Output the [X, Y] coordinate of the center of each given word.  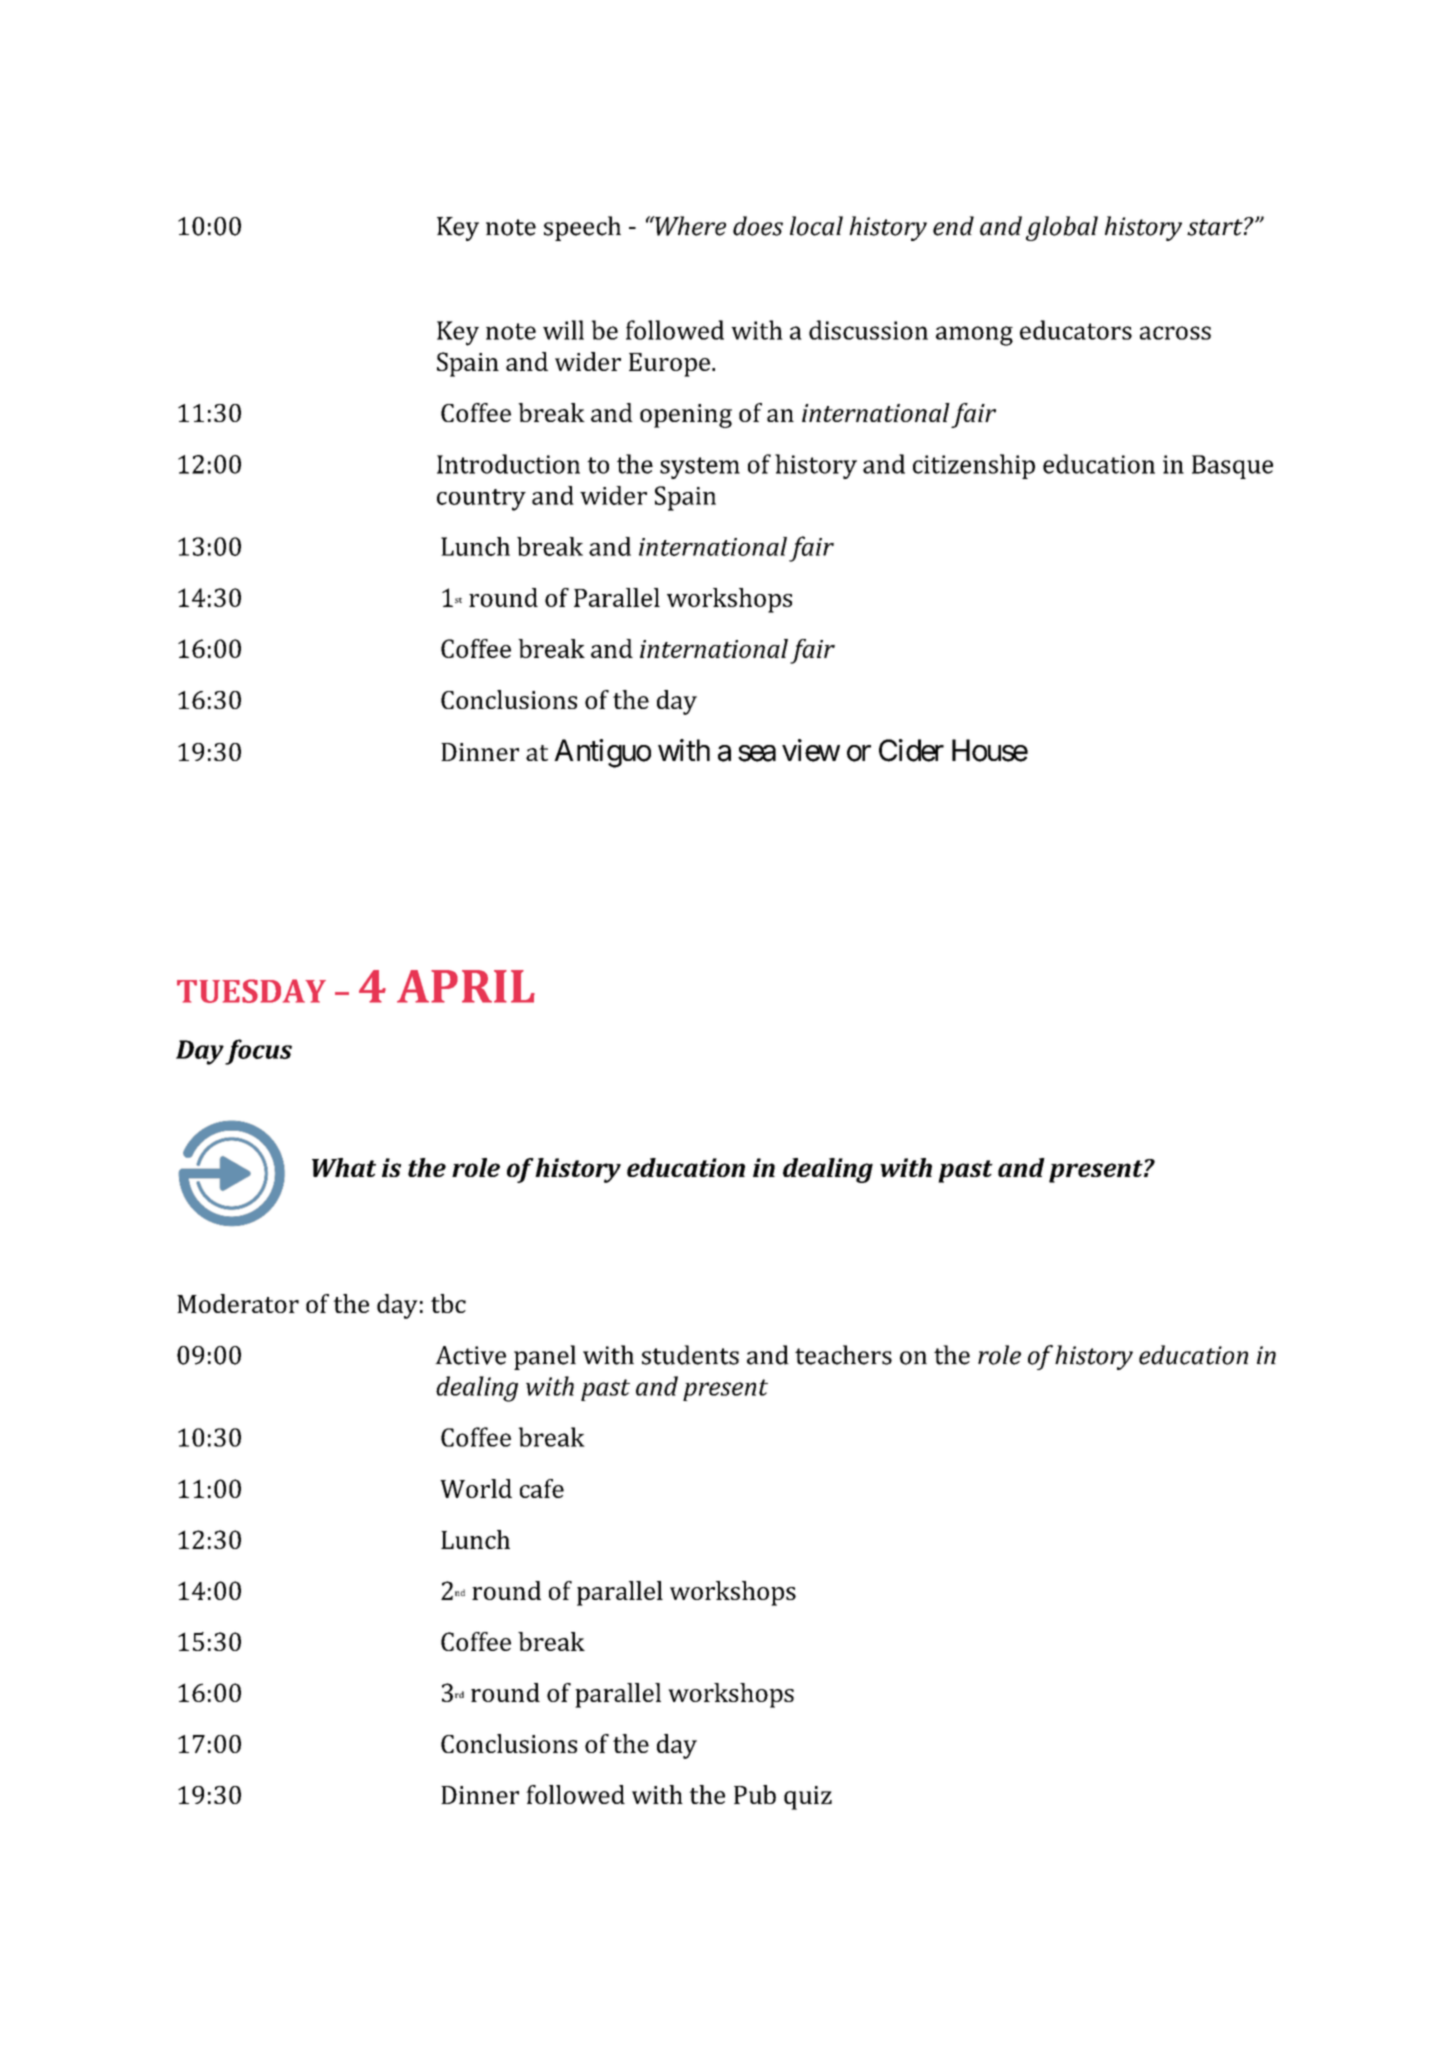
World [476, 1488]
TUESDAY [251, 991]
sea [757, 753]
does [758, 226]
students [690, 1355]
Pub [755, 1794]
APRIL [466, 986]
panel [545, 1357]
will [563, 330]
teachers [843, 1355]
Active [470, 1355]
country [481, 500]
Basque [1232, 467]
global [1062, 228]
